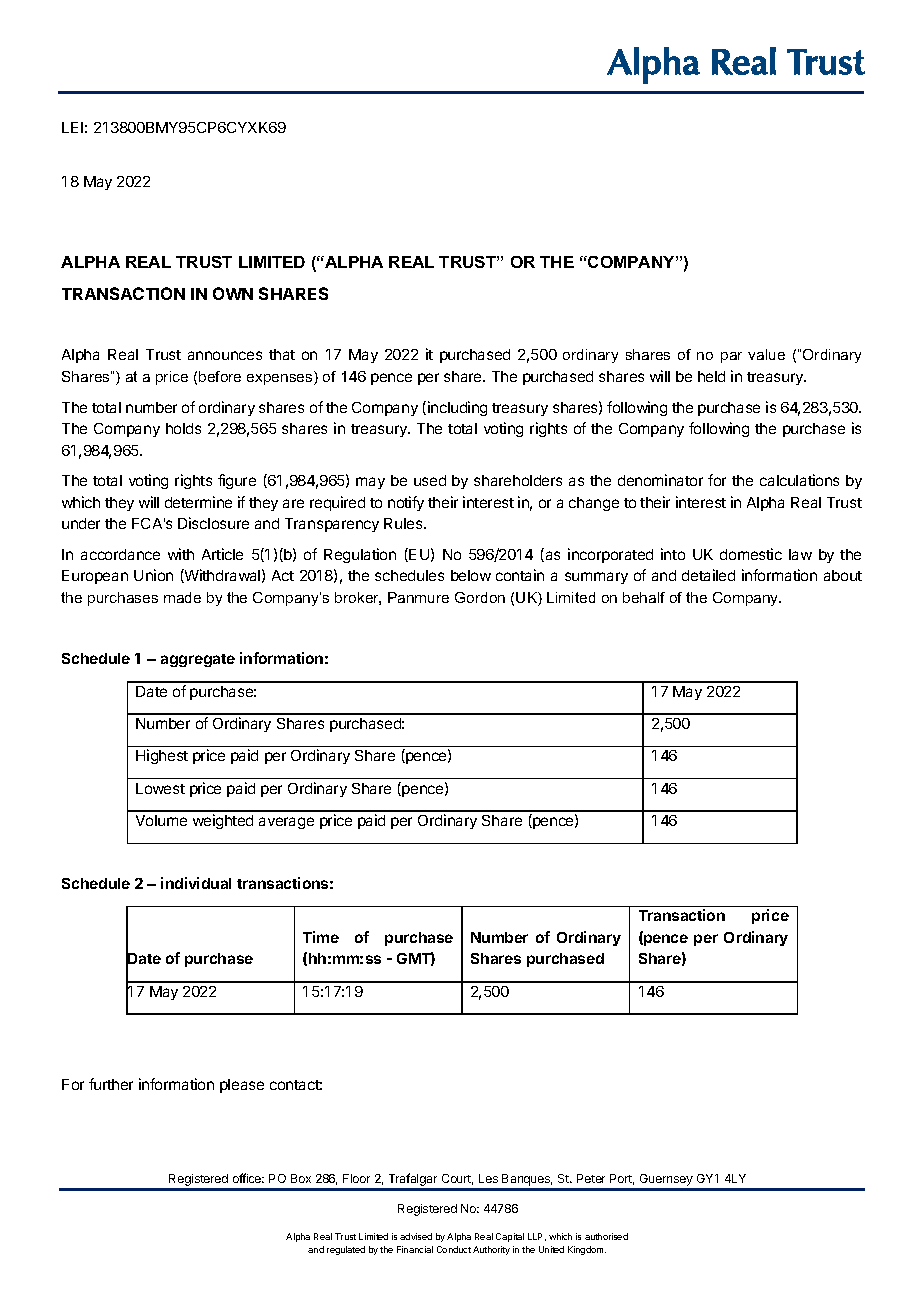 This document has height=1308, width=924. I want to click on value, so click(766, 354).
